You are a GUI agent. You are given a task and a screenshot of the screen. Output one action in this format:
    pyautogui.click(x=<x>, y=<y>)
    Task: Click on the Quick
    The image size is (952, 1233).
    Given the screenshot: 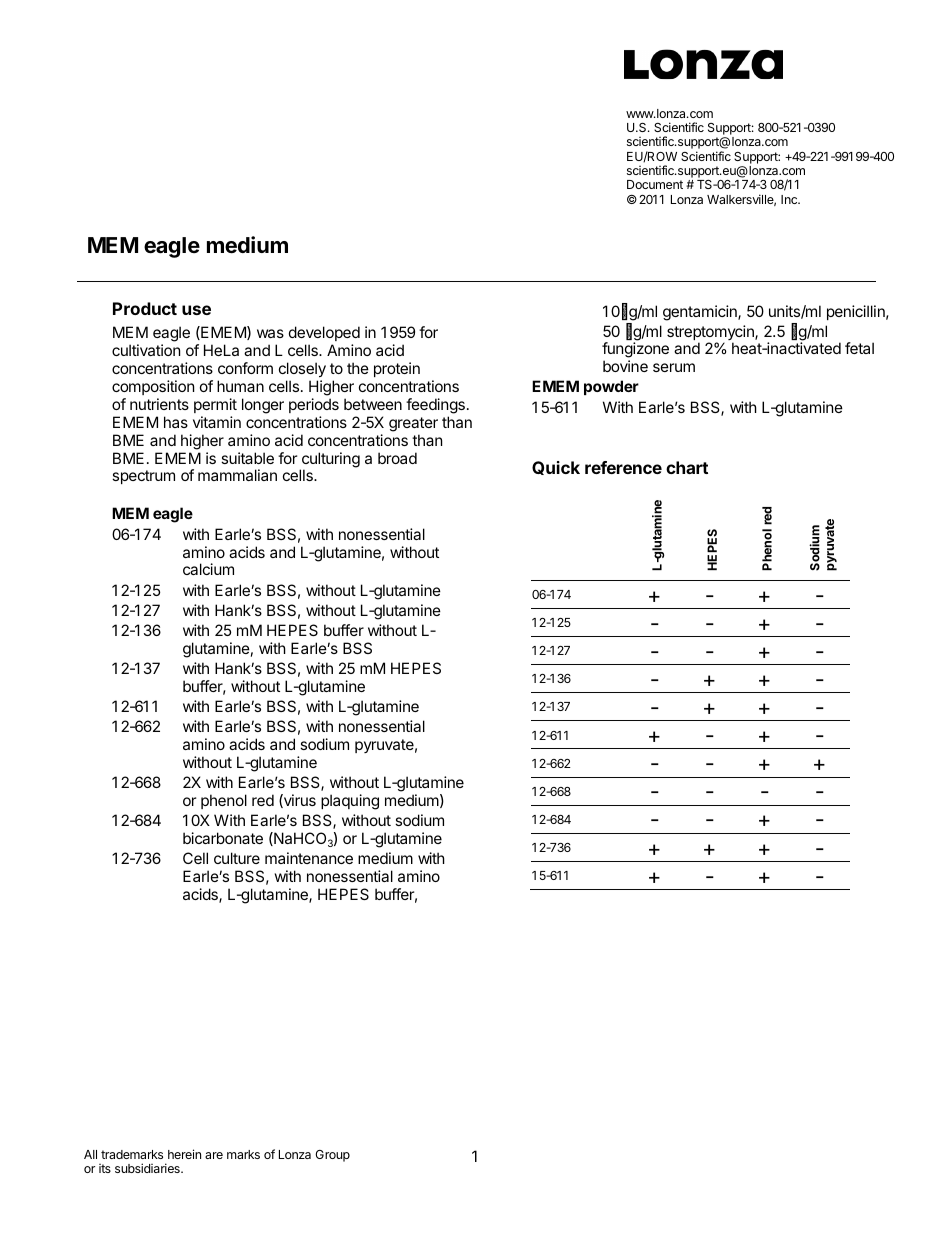 What is the action you would take?
    pyautogui.click(x=556, y=468)
